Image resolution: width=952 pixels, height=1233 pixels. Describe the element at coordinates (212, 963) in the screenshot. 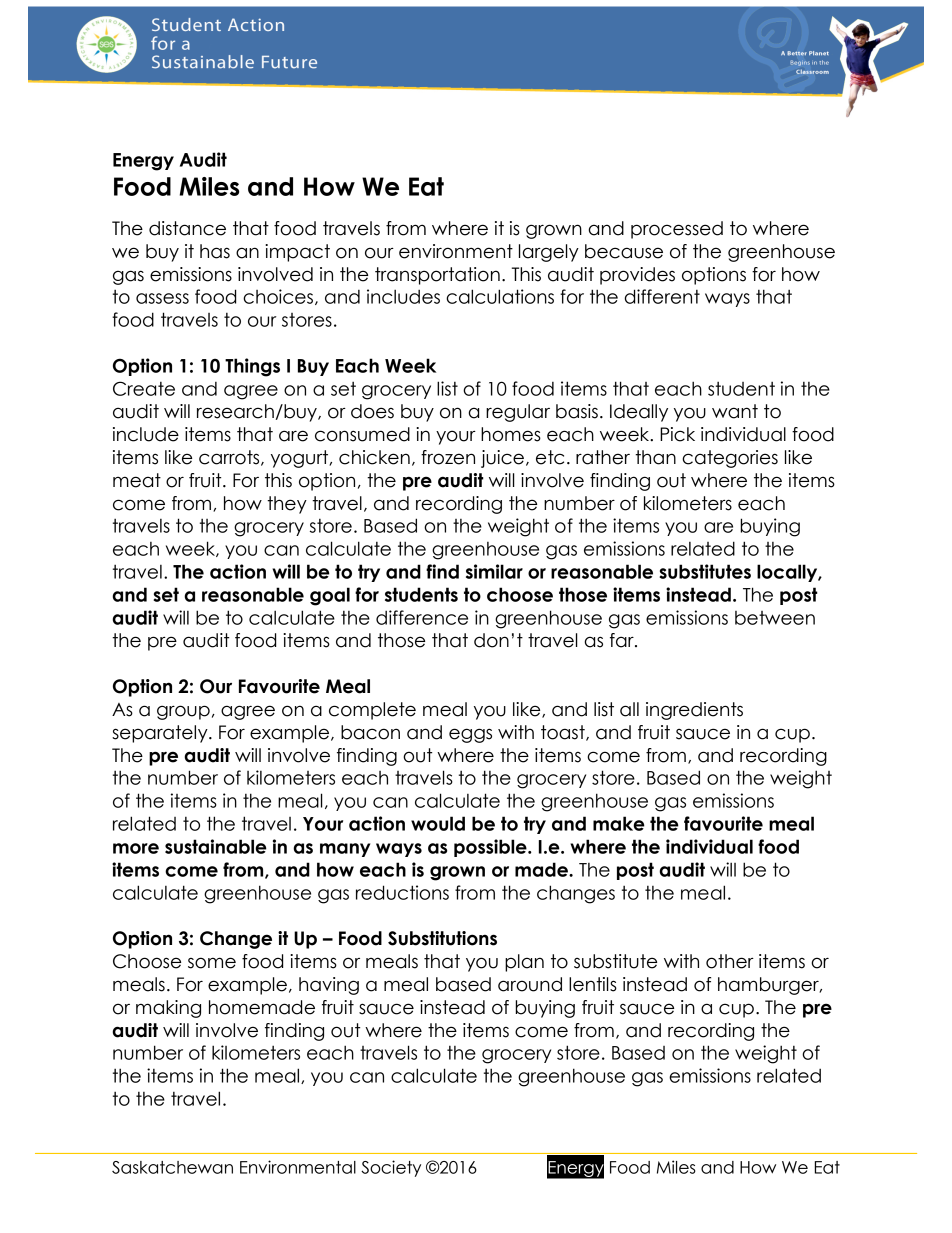

I see `some` at that location.
